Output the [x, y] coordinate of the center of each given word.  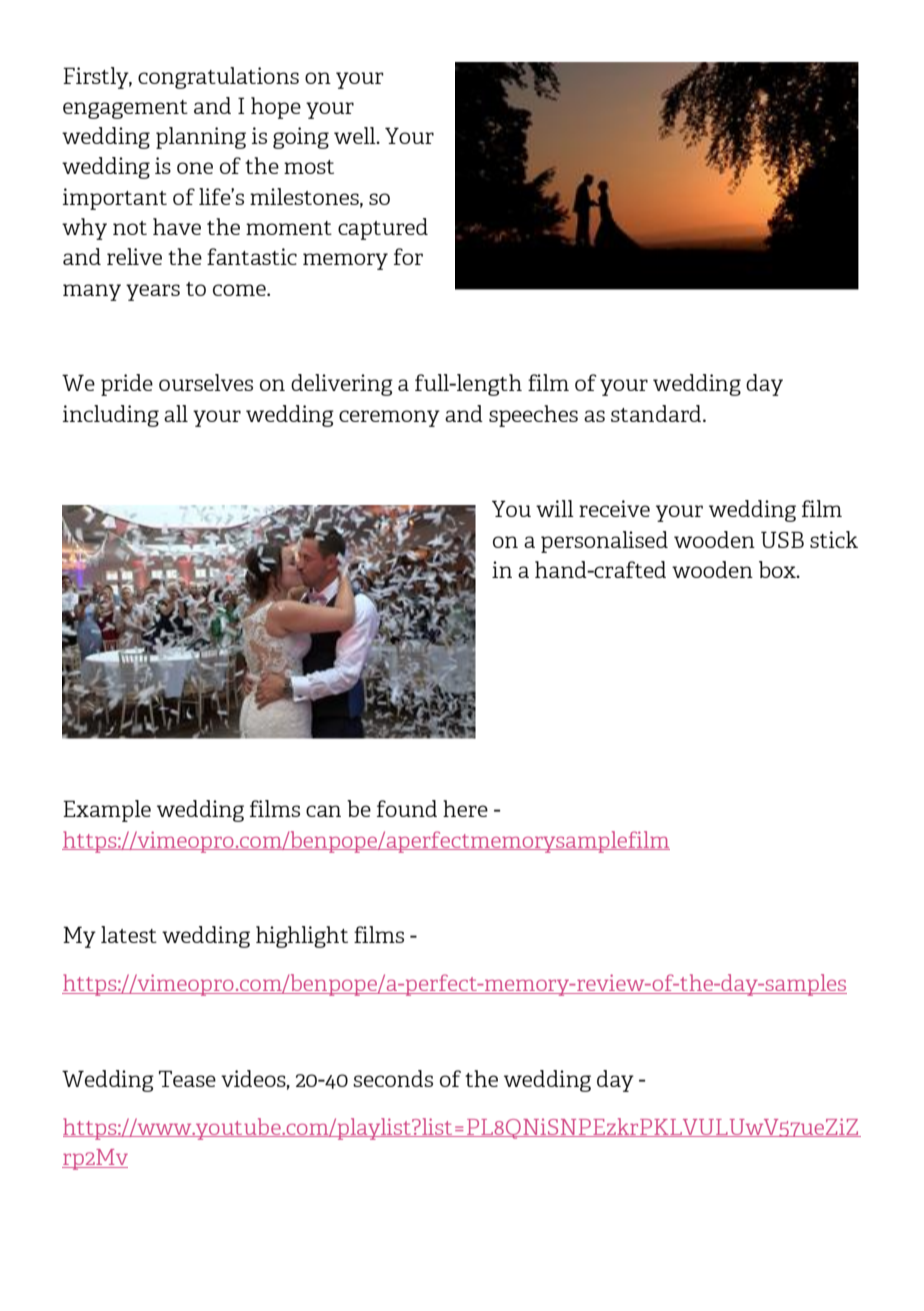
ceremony [389, 418]
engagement [125, 109]
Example [107, 811]
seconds [393, 1078]
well [356, 135]
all [176, 413]
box [778, 569]
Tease [187, 1078]
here [465, 808]
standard [657, 413]
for [408, 256]
